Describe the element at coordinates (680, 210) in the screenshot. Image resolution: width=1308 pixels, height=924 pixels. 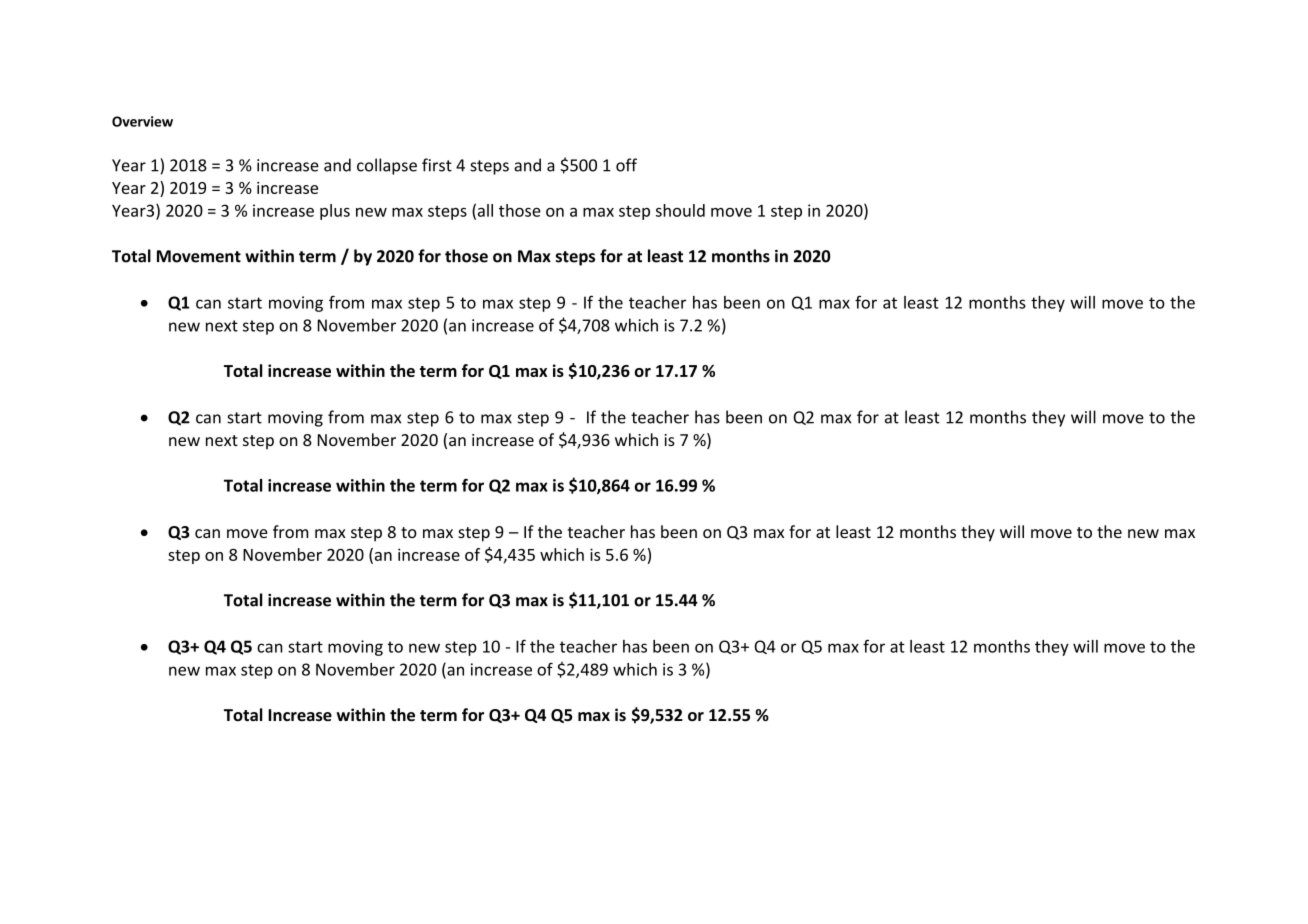
I see `should` at that location.
